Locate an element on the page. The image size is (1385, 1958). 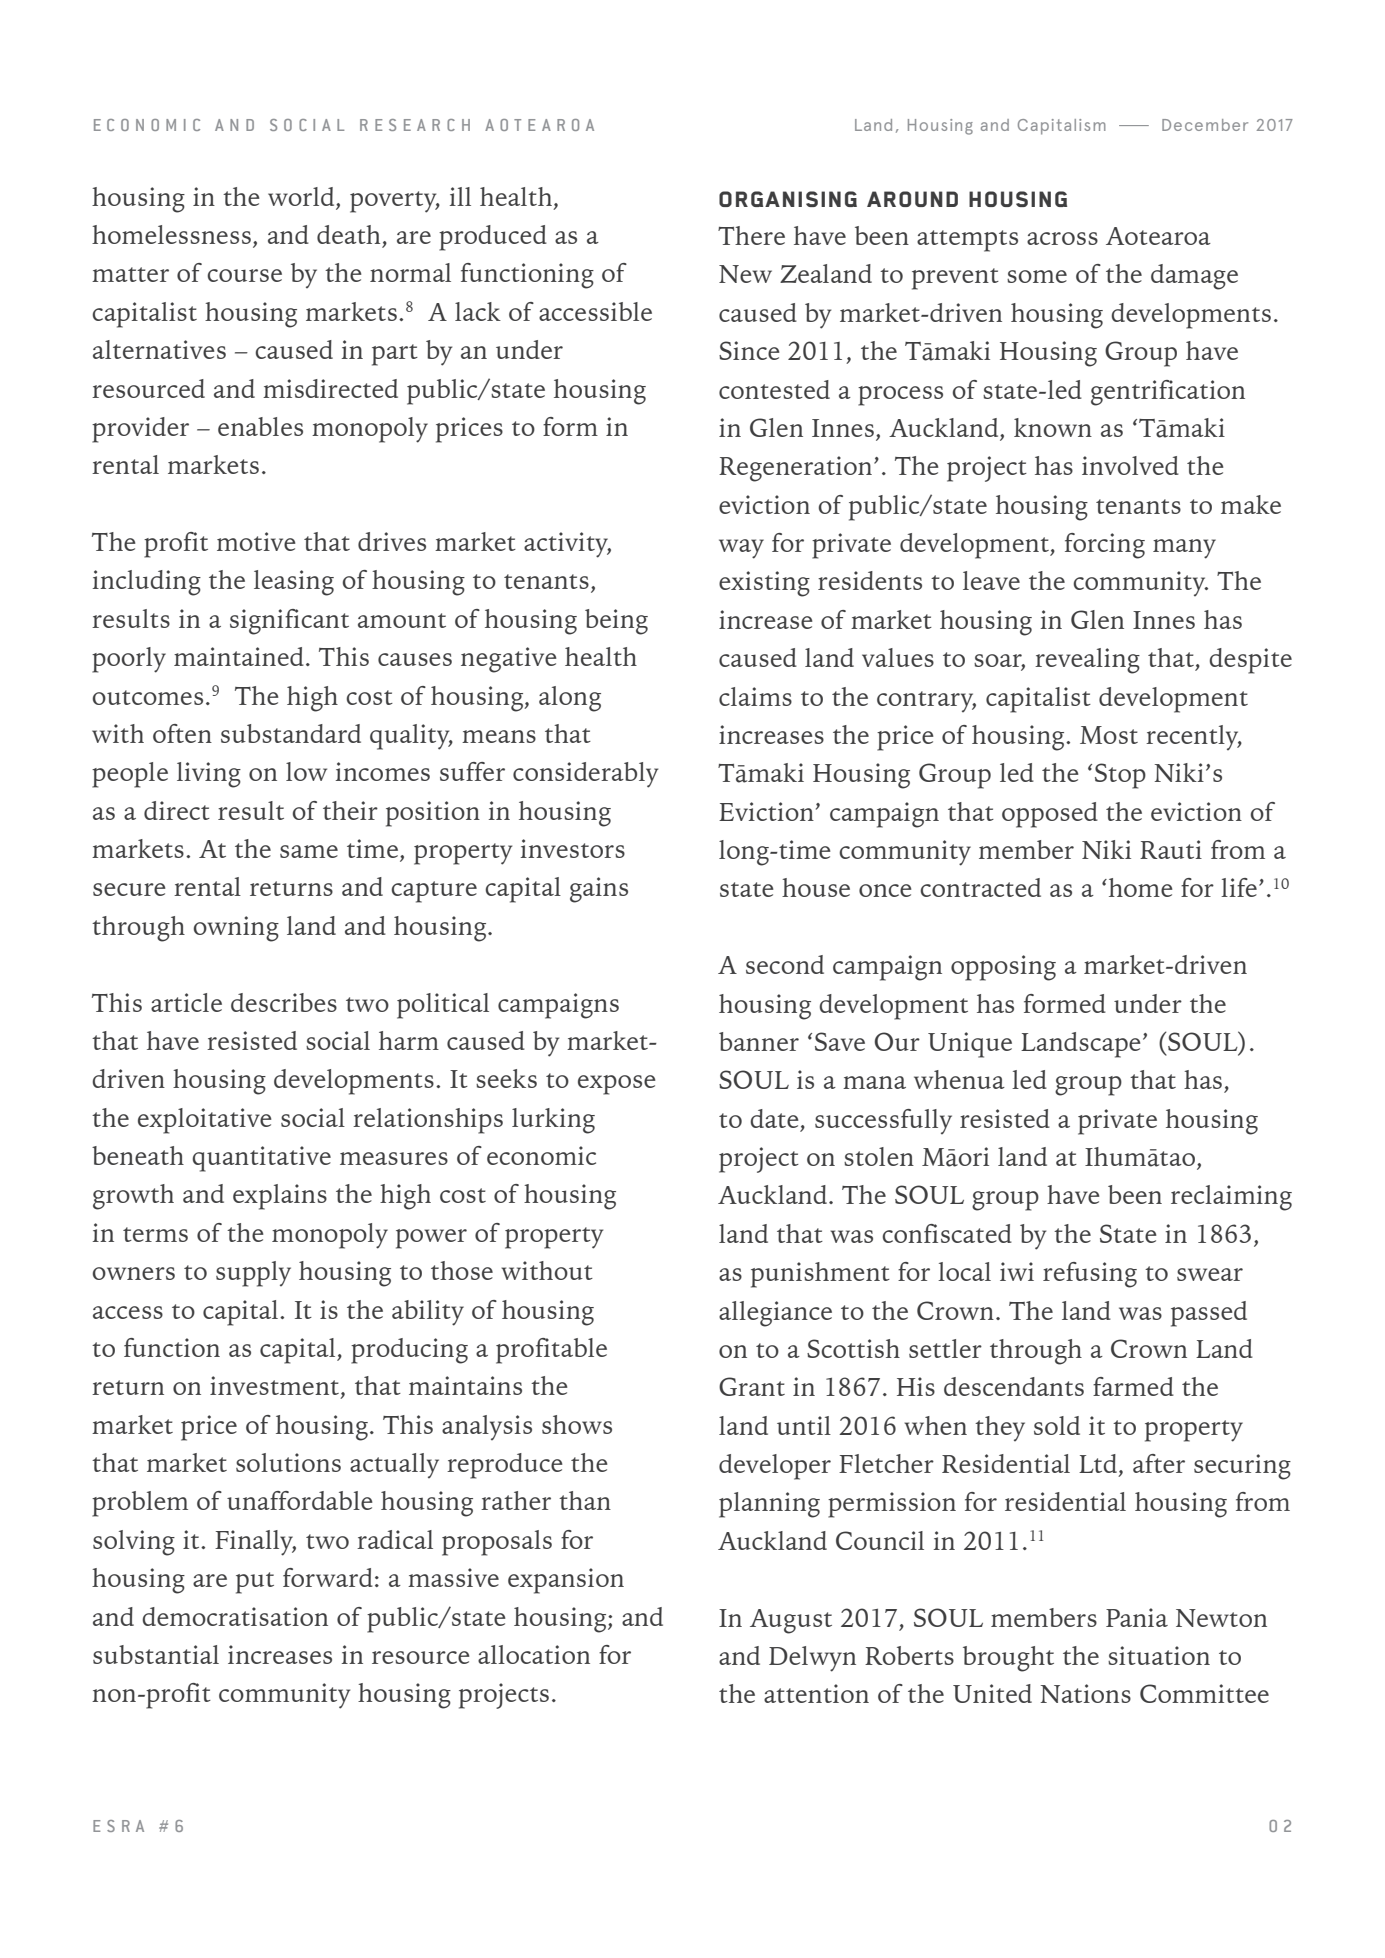
world is located at coordinates (302, 196).
